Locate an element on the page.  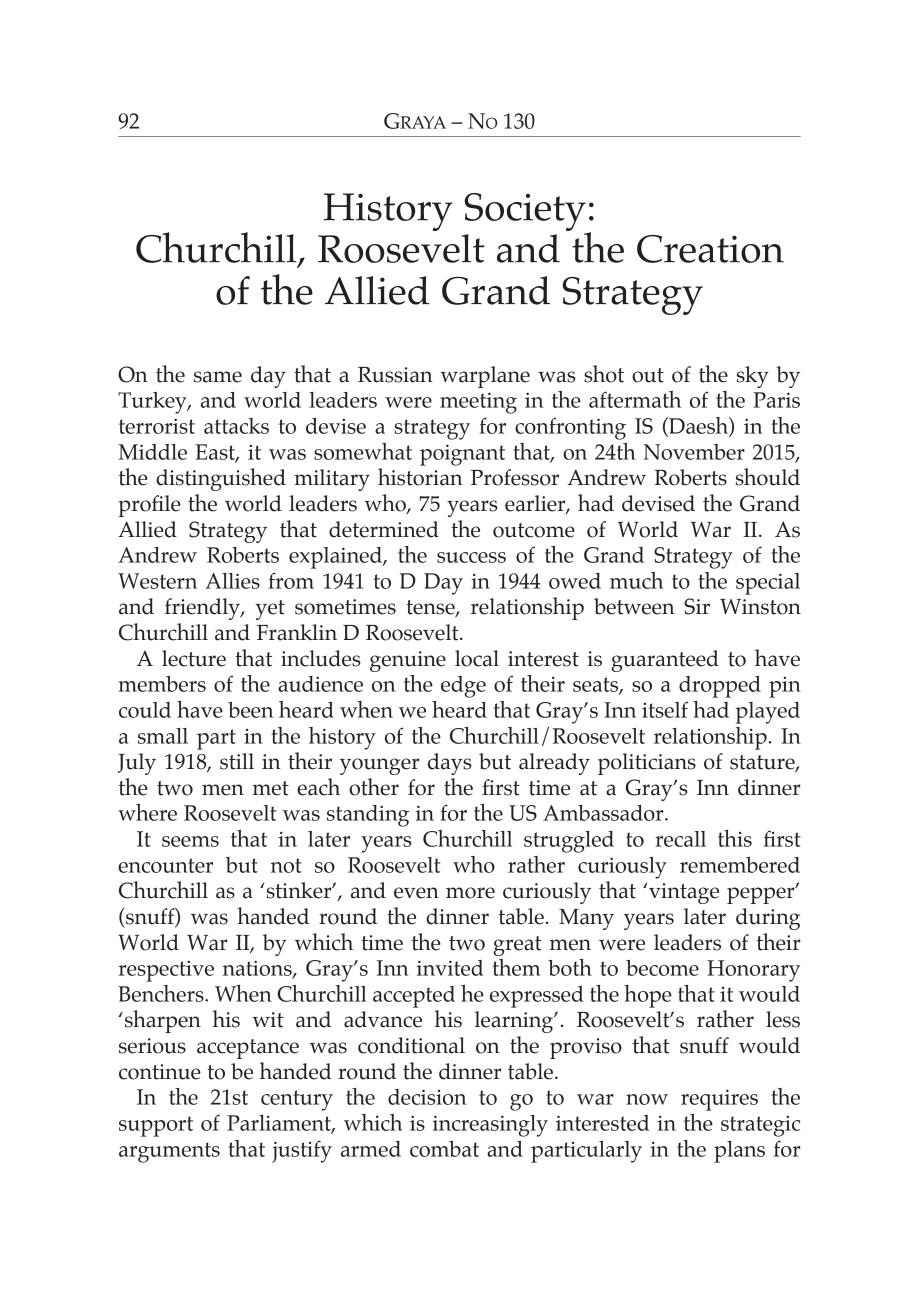
same is located at coordinates (218, 377).
